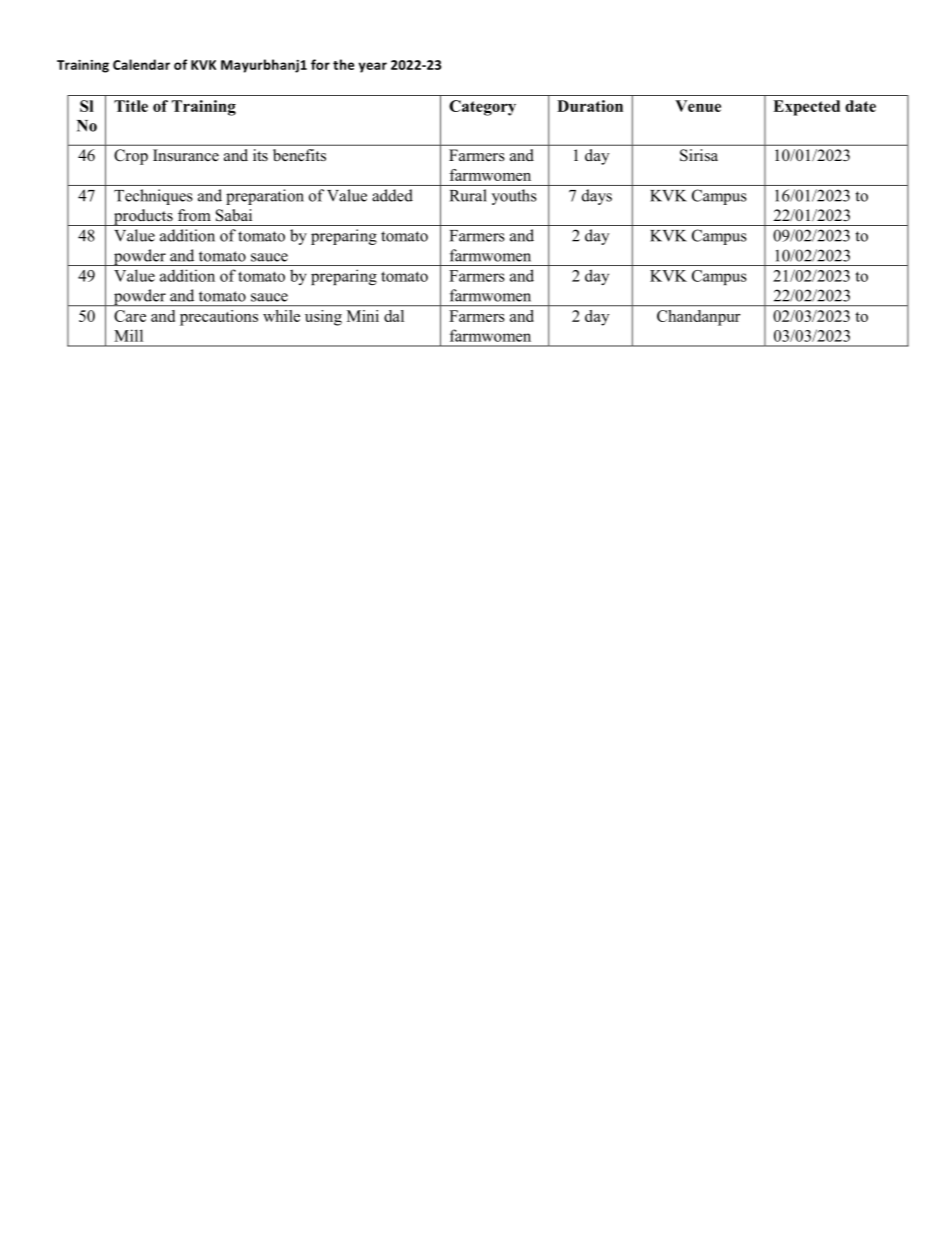  I want to click on preparation, so click(265, 197).
